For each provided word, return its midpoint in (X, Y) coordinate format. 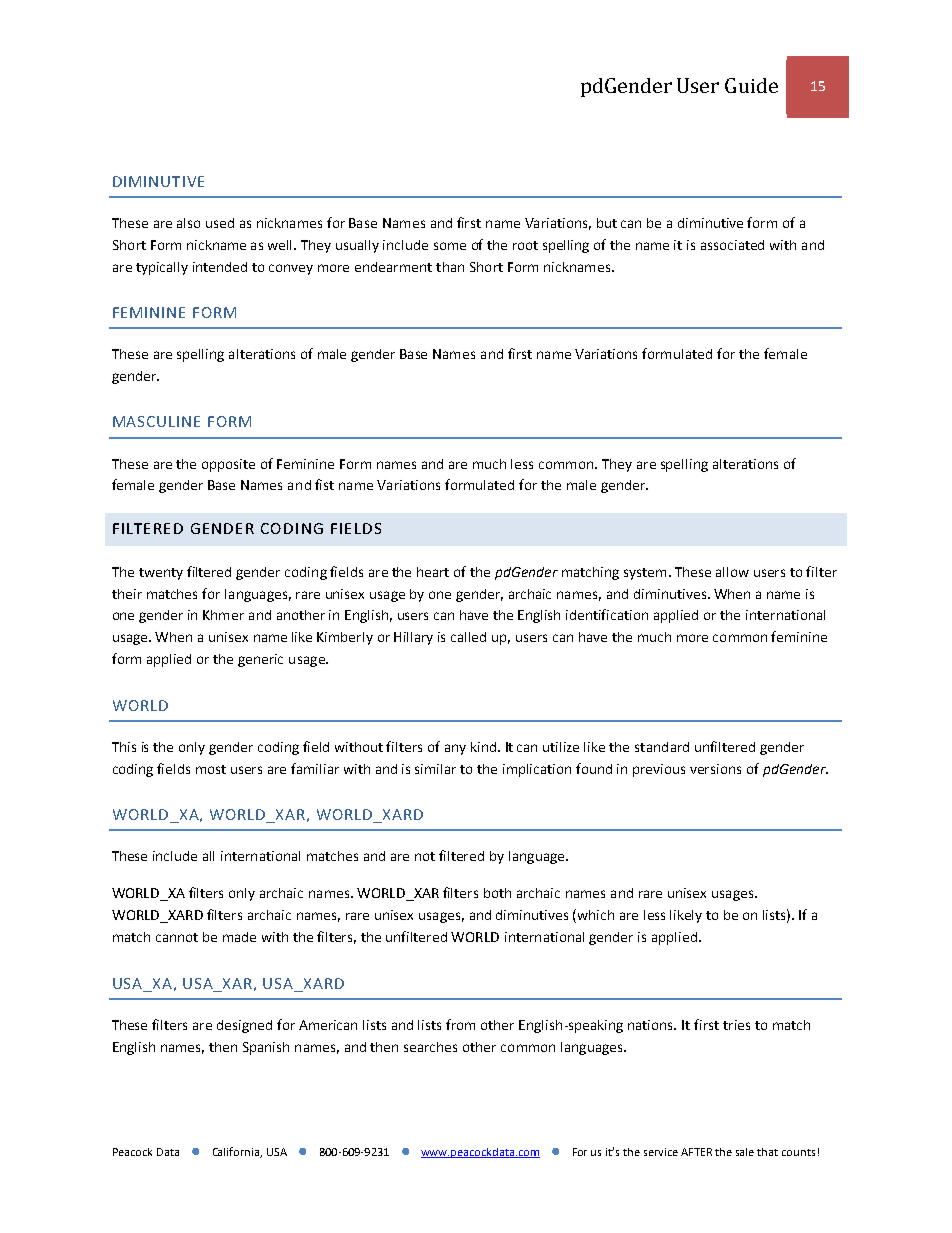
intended (220, 267)
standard (662, 747)
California (237, 1152)
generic (260, 660)
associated (732, 245)
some (450, 246)
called (468, 637)
